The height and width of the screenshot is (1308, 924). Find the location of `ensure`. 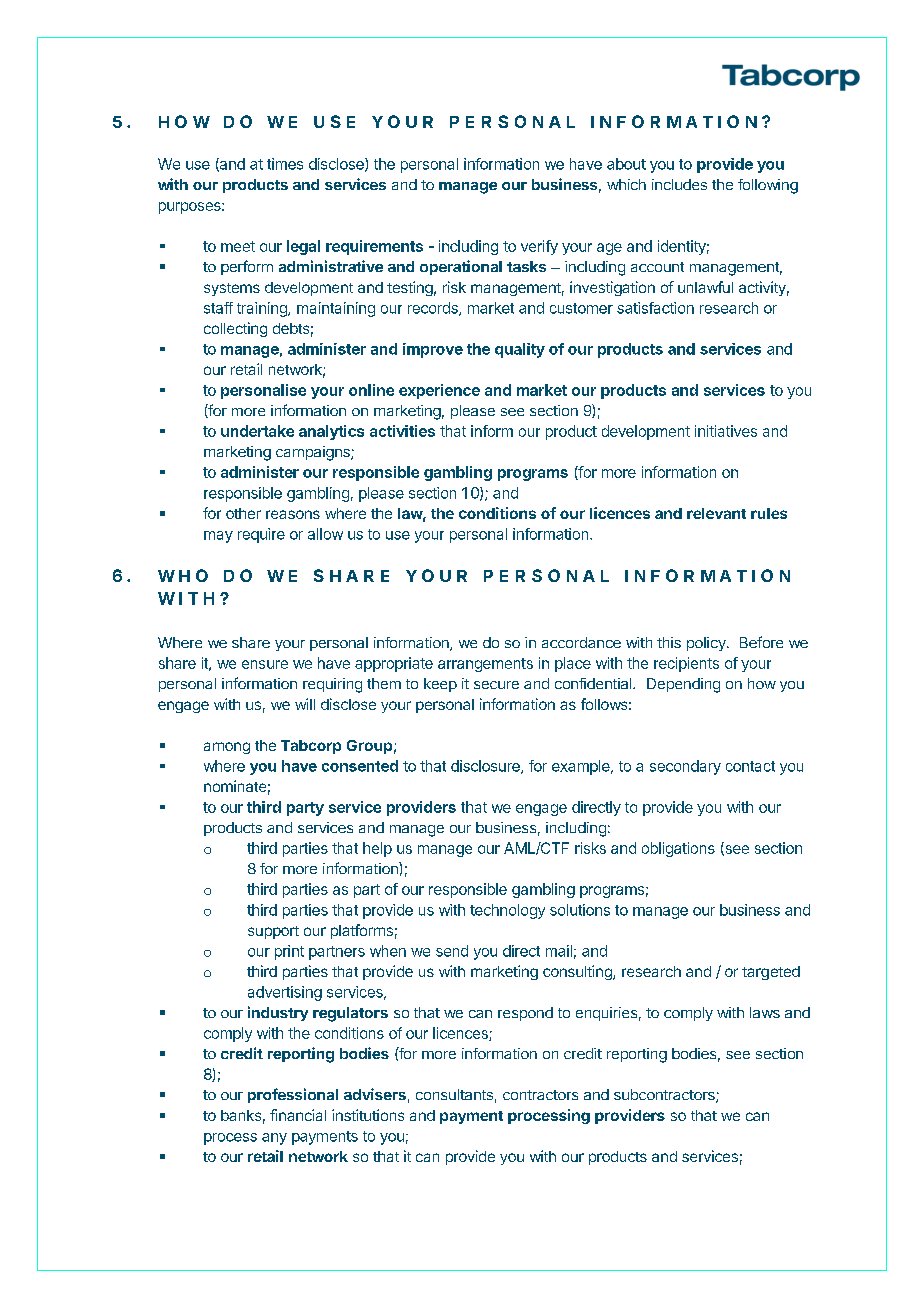

ensure is located at coordinates (265, 664).
